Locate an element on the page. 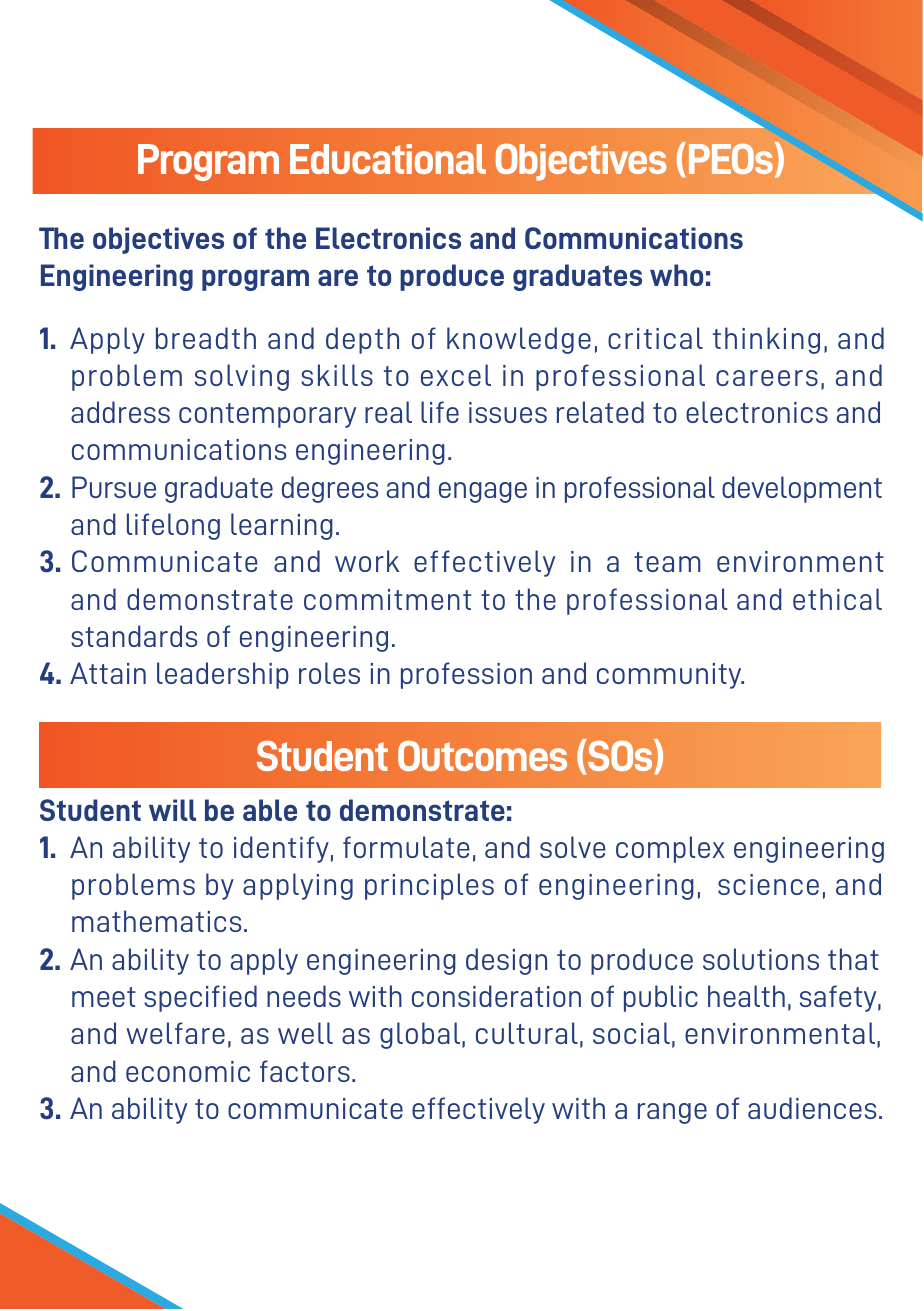  will is located at coordinates (172, 810).
